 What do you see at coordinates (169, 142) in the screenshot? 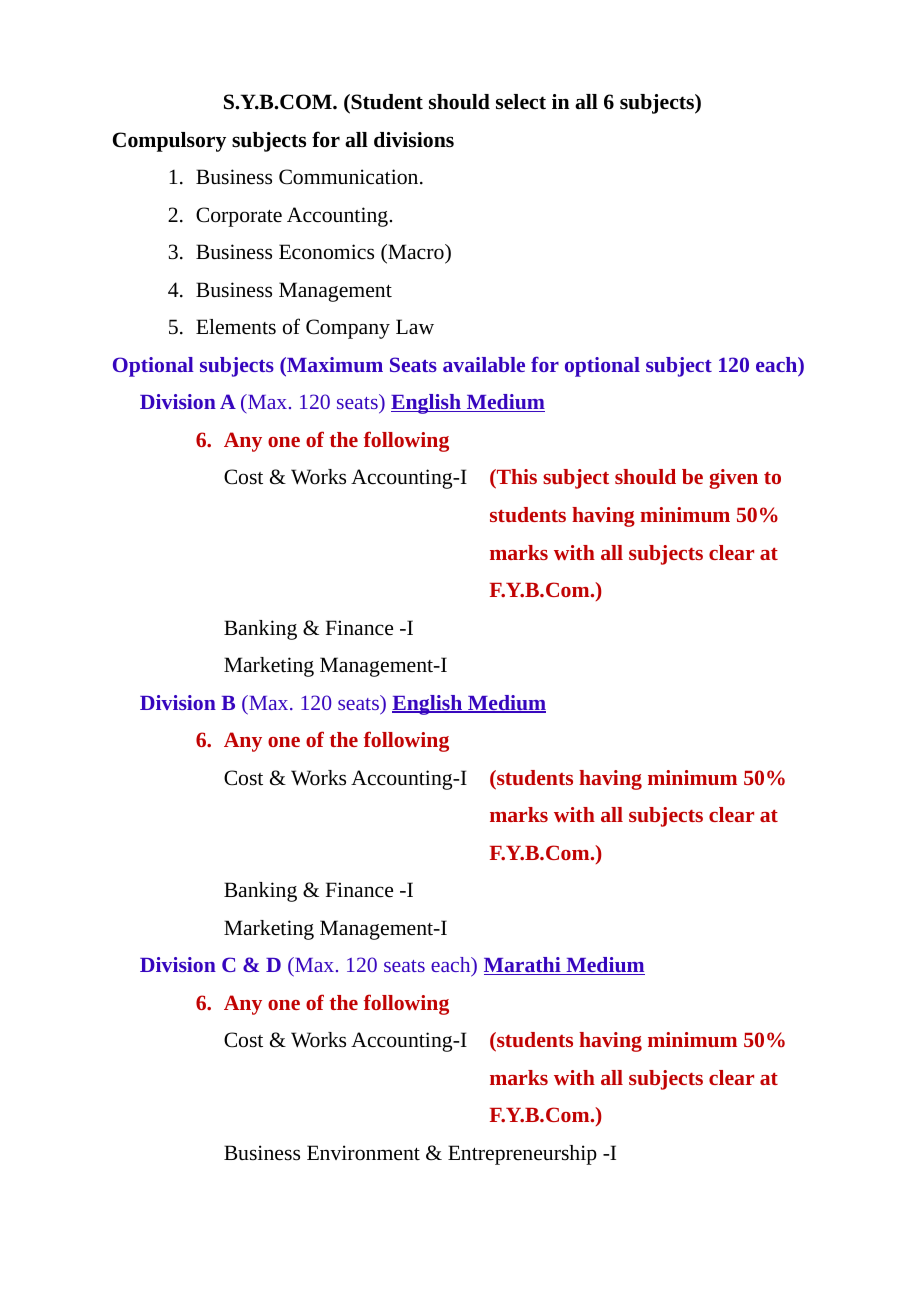
I see `Compulsory` at bounding box center [169, 142].
